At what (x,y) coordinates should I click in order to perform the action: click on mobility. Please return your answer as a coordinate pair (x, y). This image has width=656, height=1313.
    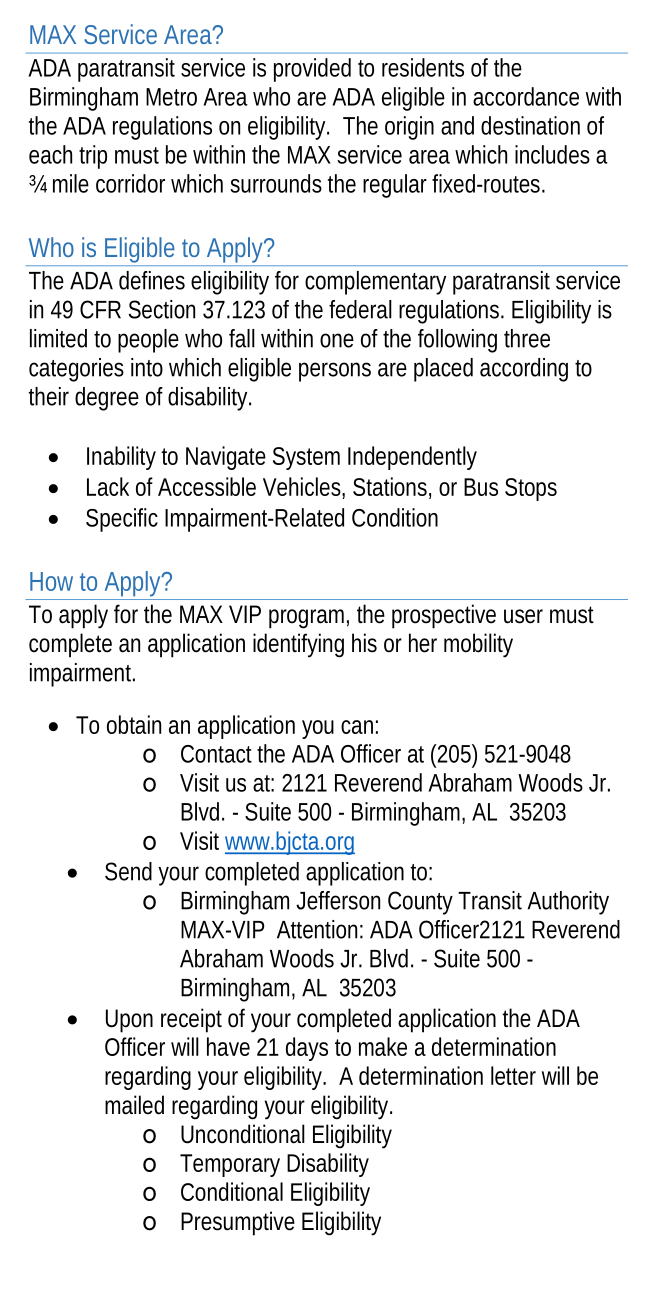
    Looking at the image, I should click on (478, 645).
